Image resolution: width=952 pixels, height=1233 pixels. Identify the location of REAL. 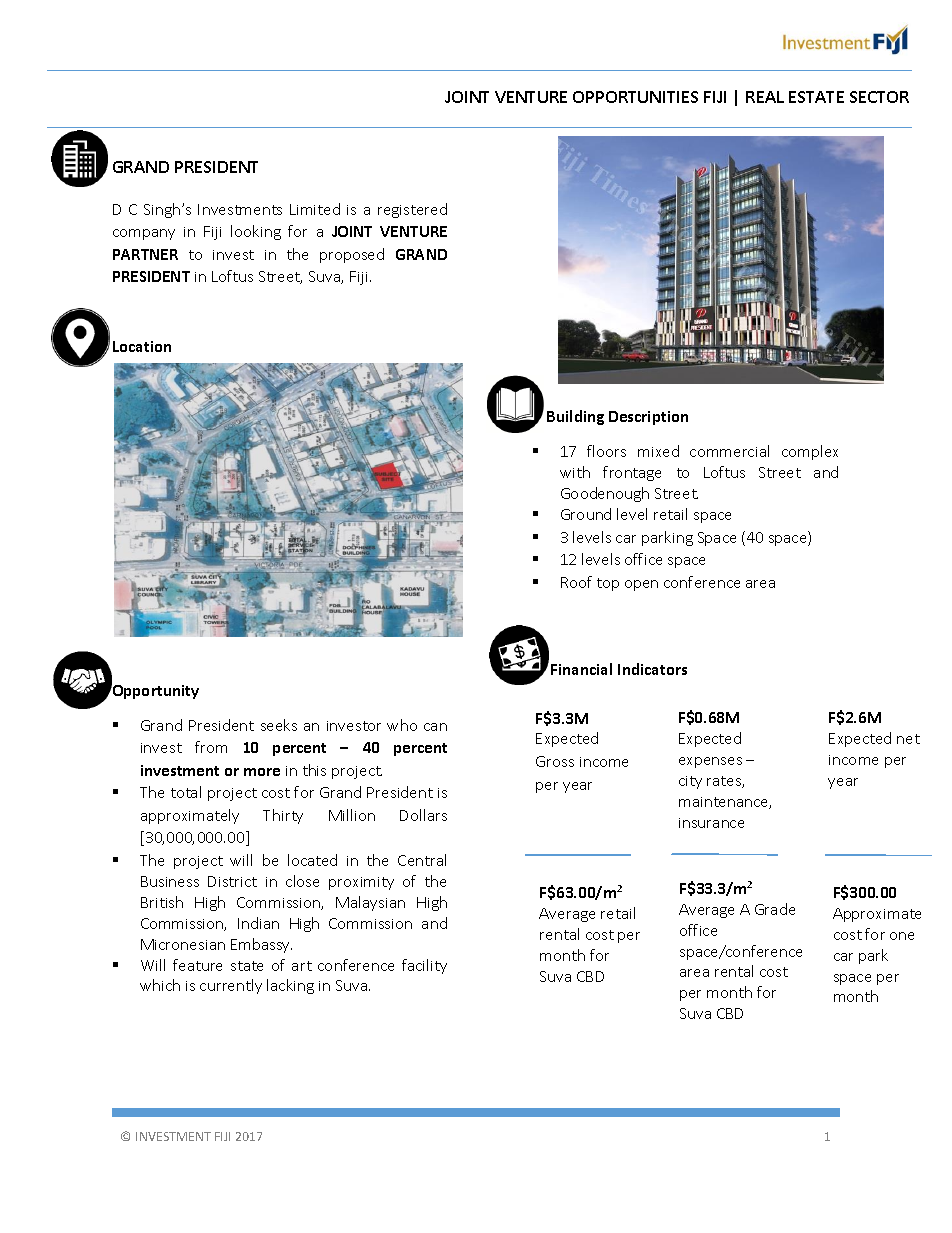
(765, 97).
